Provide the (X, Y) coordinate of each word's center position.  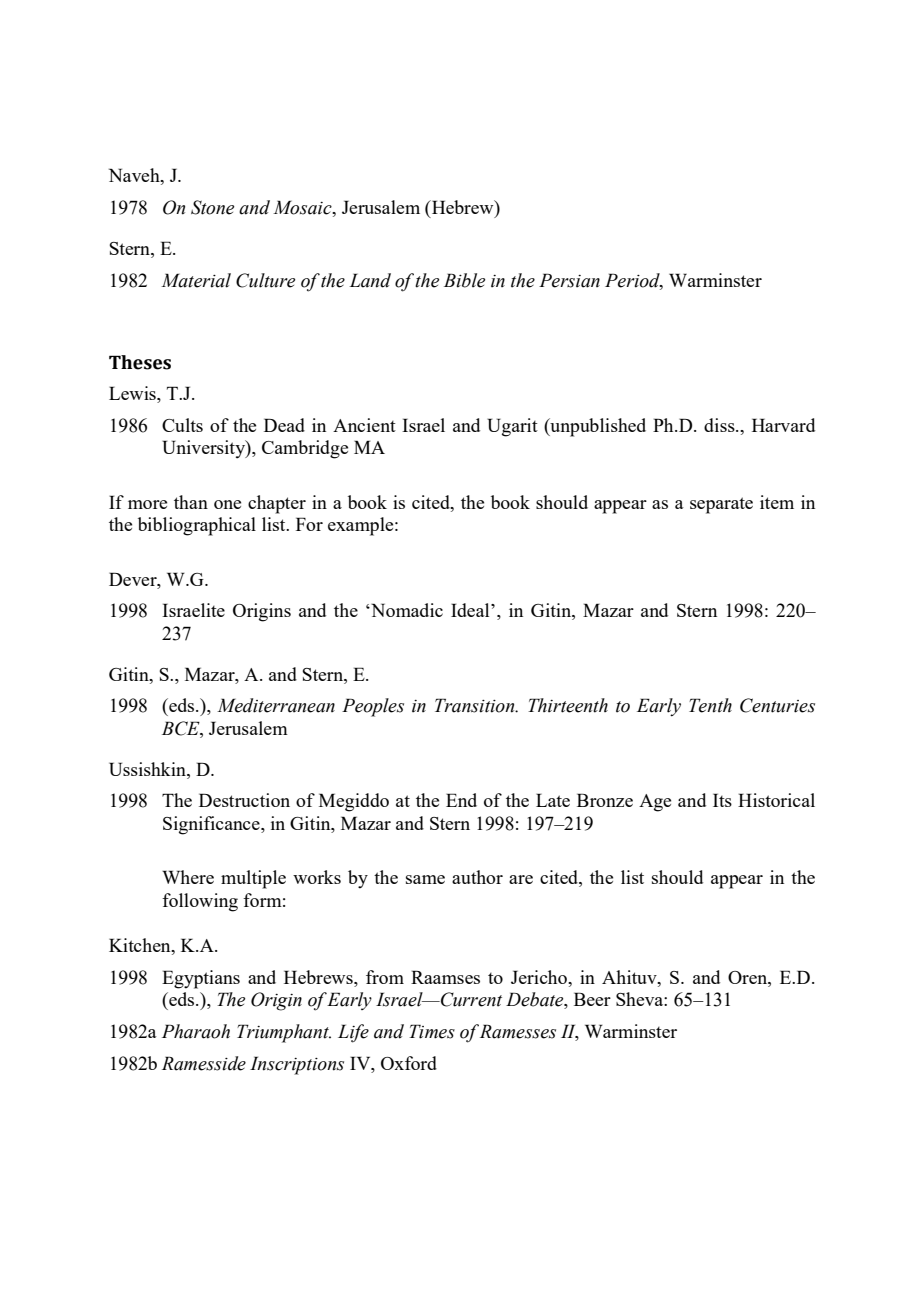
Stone (212, 207)
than (191, 502)
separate (721, 505)
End (461, 800)
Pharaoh (196, 1031)
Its (722, 800)
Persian (569, 280)
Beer (592, 999)
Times (432, 1031)
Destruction (244, 800)
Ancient (364, 425)
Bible (464, 280)
